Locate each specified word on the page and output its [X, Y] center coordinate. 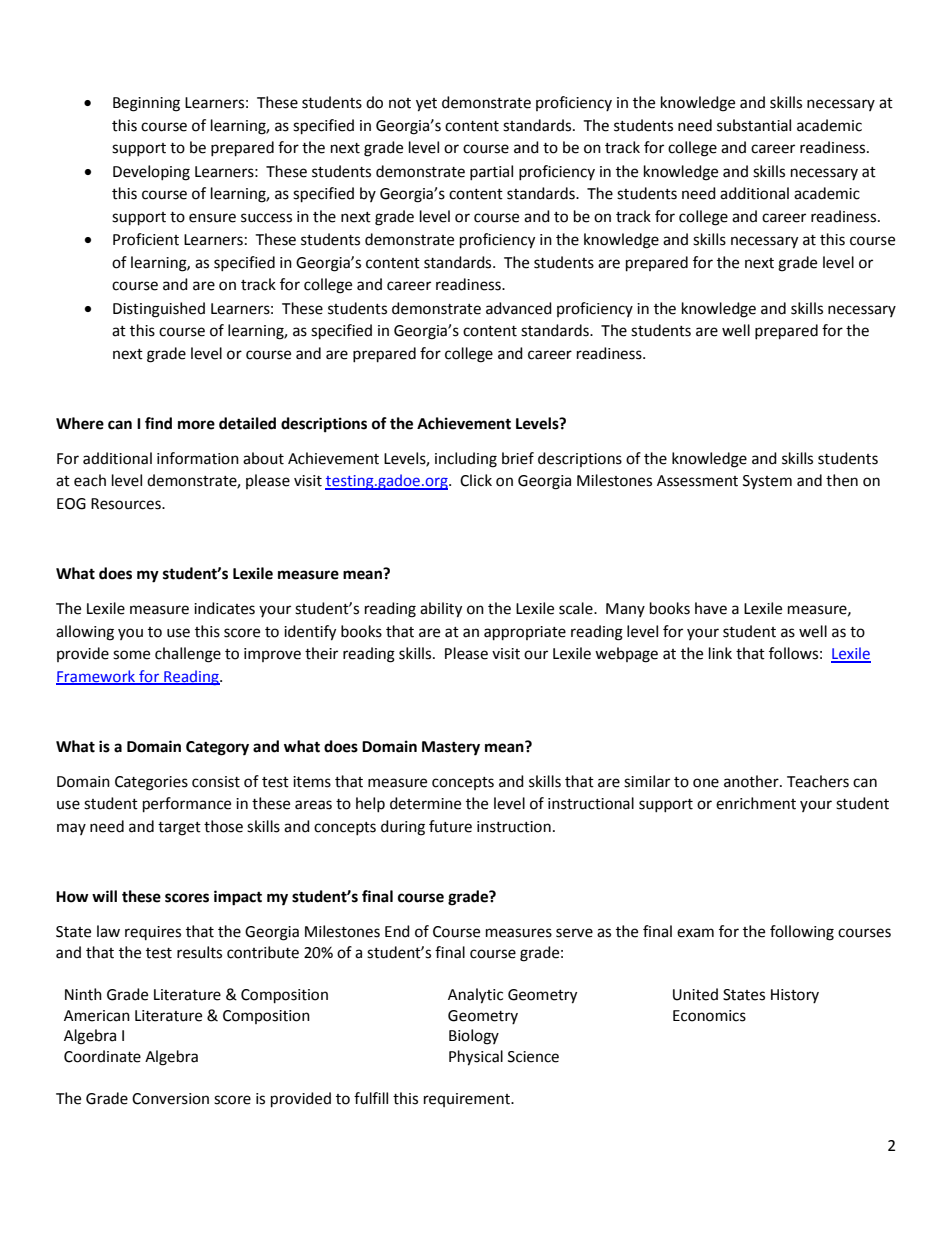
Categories [151, 783]
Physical [476, 1058]
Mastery [451, 748]
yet [426, 105]
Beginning [146, 104]
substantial [754, 125]
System [767, 482]
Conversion [170, 1099]
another [752, 781]
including [466, 460]
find [158, 423]
